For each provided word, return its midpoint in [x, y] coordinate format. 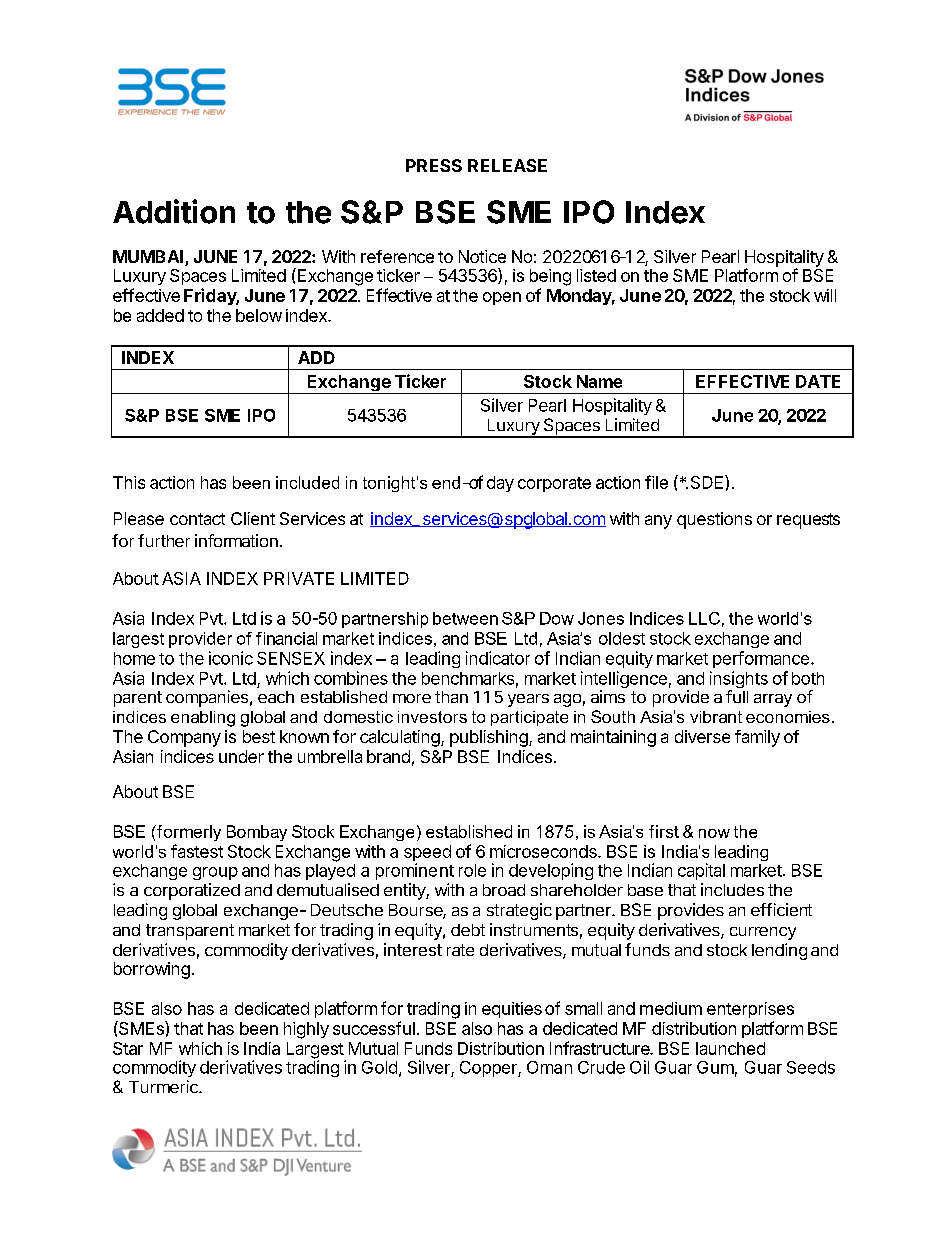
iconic [231, 658]
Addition [174, 211]
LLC [704, 618]
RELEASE [507, 165]
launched [730, 1048]
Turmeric [164, 1086]
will [825, 295]
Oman [549, 1067]
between [465, 618]
